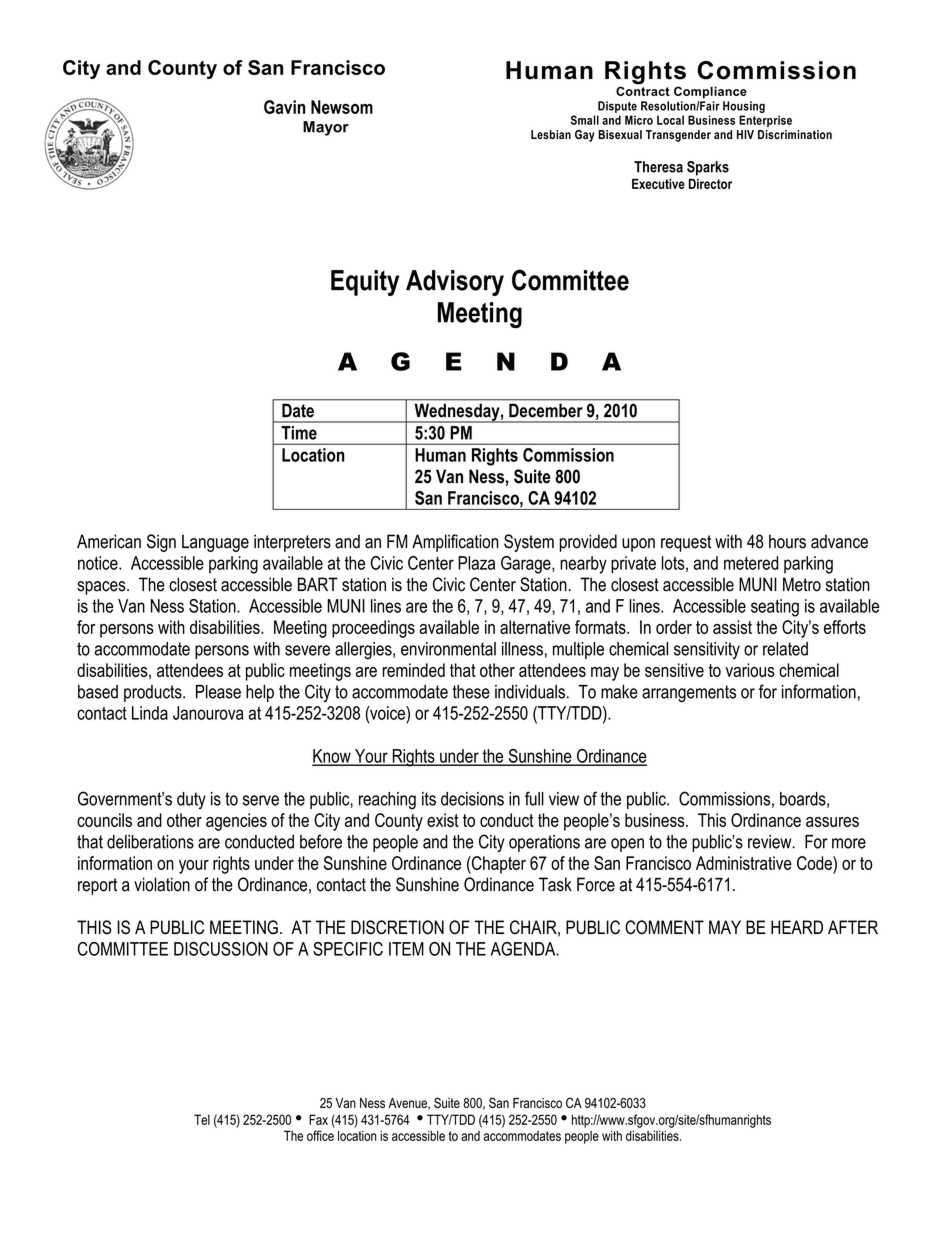  Describe the element at coordinates (797, 927) in the document. I see `HEARD` at that location.
